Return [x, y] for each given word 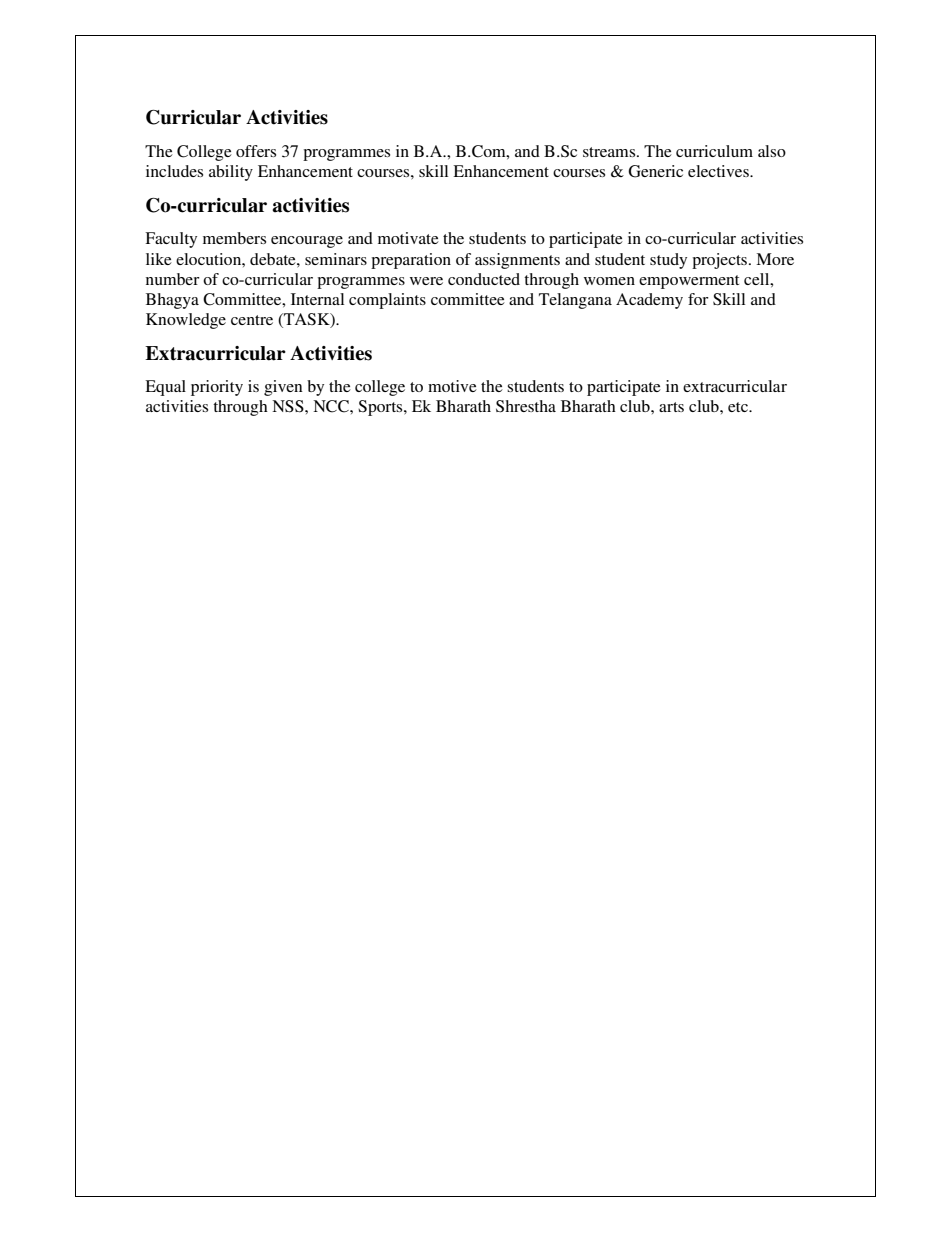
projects [719, 261]
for [698, 299]
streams [610, 152]
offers [256, 151]
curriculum [714, 151]
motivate [408, 238]
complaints [387, 301]
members [234, 238]
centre [252, 320]
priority [217, 388]
